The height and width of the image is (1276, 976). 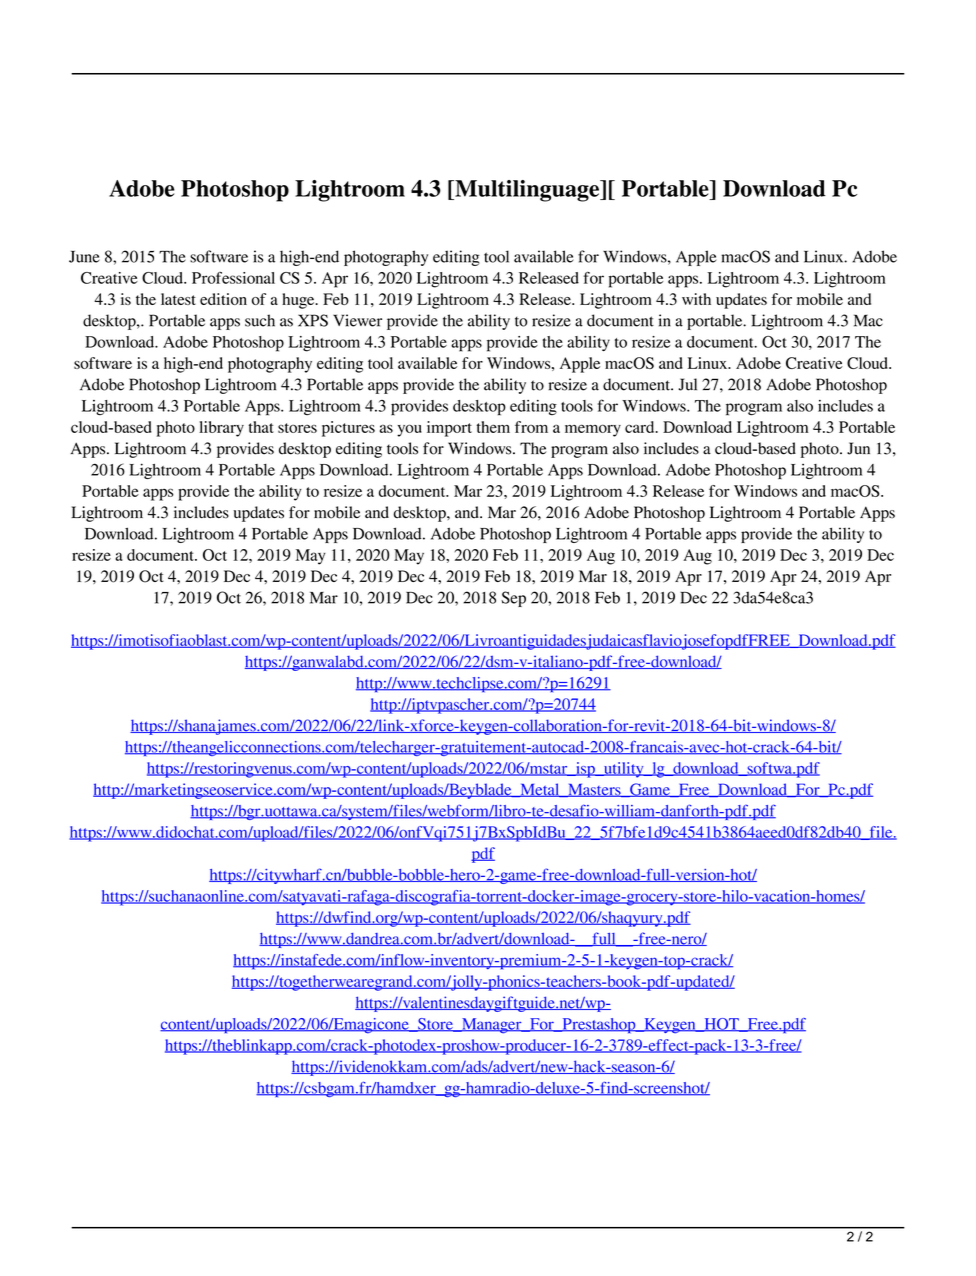 I want to click on you, so click(x=409, y=430).
